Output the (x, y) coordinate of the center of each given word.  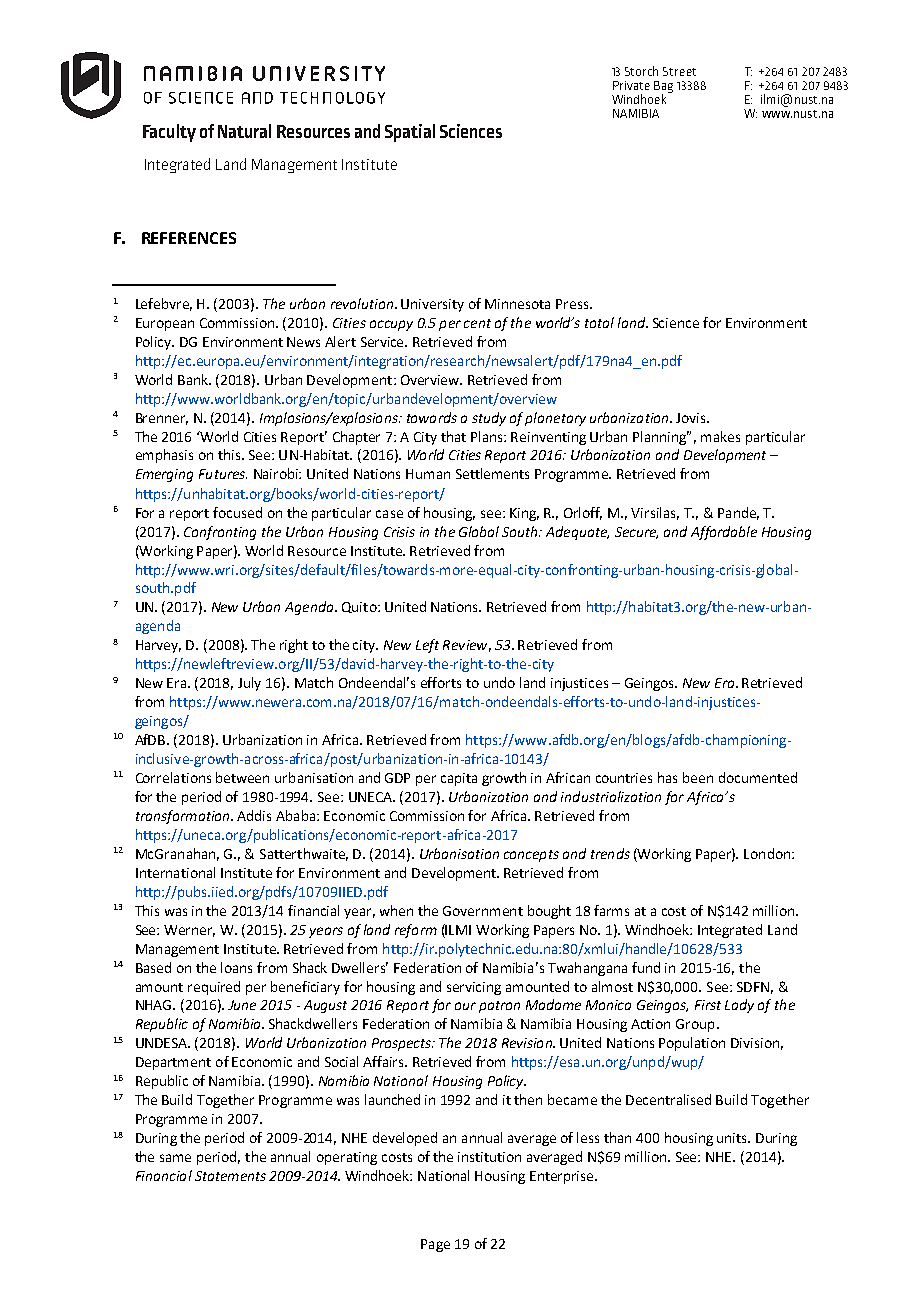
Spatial (410, 133)
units (733, 1138)
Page (435, 1245)
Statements (230, 1176)
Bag (663, 88)
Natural (244, 131)
